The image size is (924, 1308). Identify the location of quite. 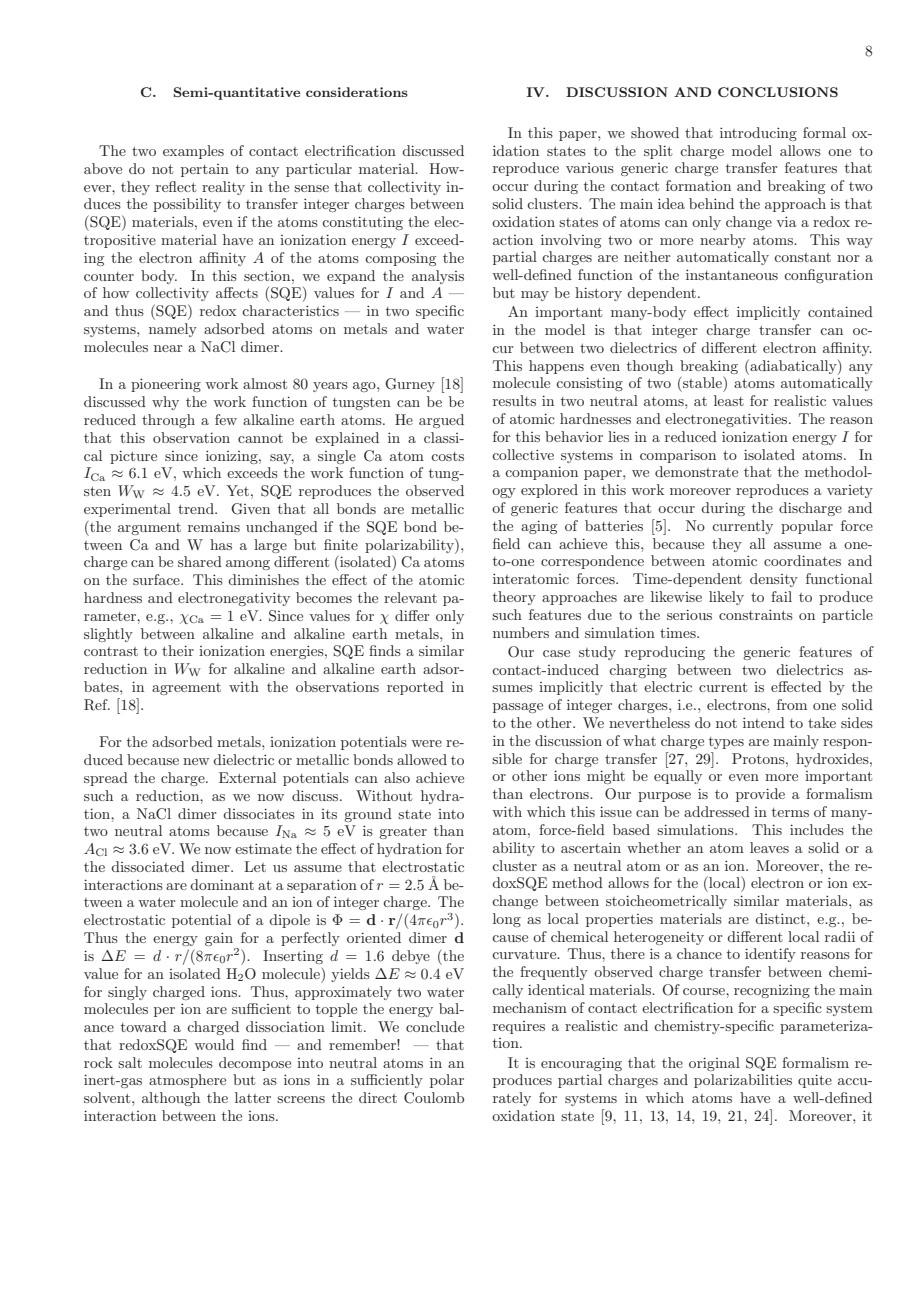
(815, 1081).
